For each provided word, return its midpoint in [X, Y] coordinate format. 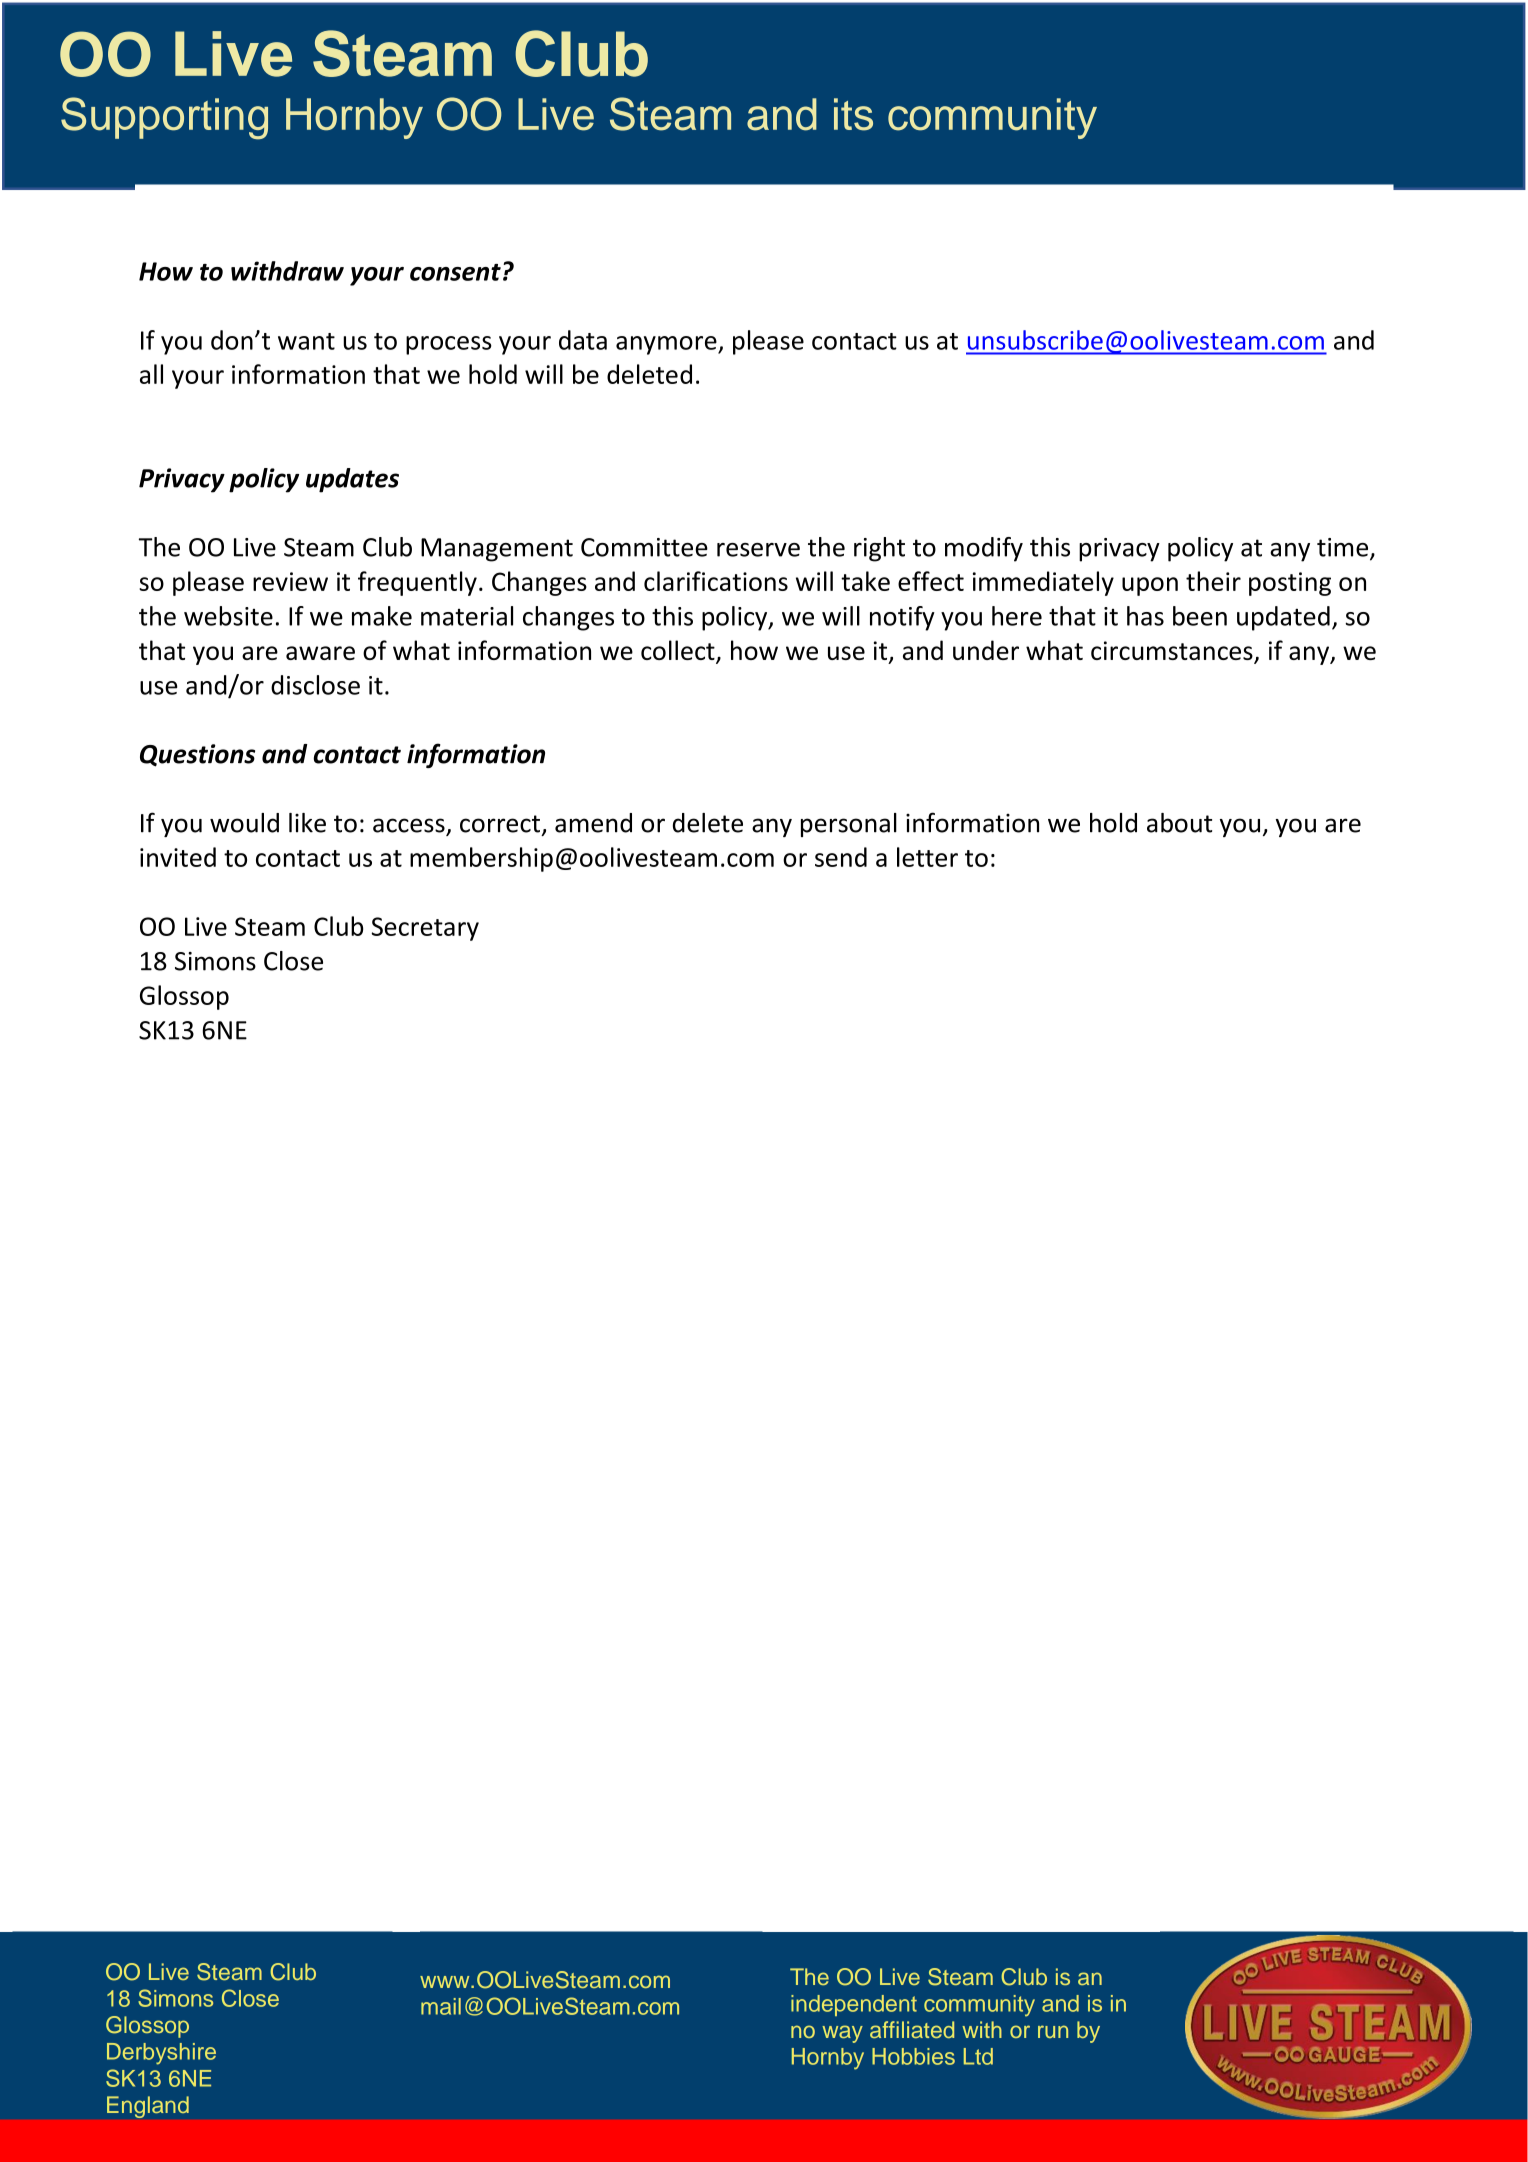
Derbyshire [161, 2054]
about [1179, 823]
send [841, 857]
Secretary [425, 929]
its [853, 114]
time [1344, 548]
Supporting [164, 118]
